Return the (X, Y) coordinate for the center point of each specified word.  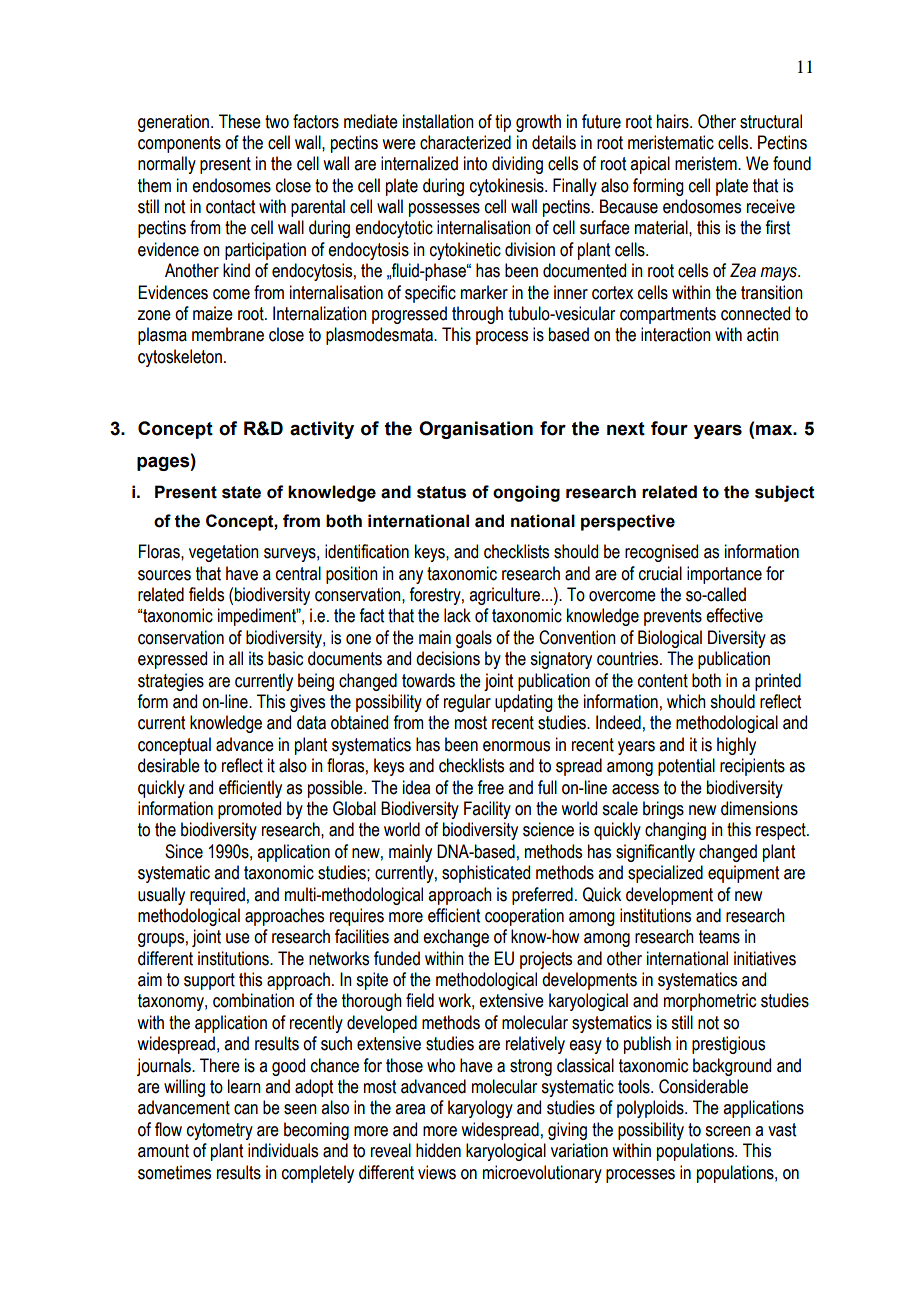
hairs (674, 121)
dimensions (759, 808)
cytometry (220, 1131)
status (441, 492)
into (475, 163)
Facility (487, 810)
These (240, 121)
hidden (438, 1150)
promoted (249, 810)
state (241, 492)
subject (785, 493)
